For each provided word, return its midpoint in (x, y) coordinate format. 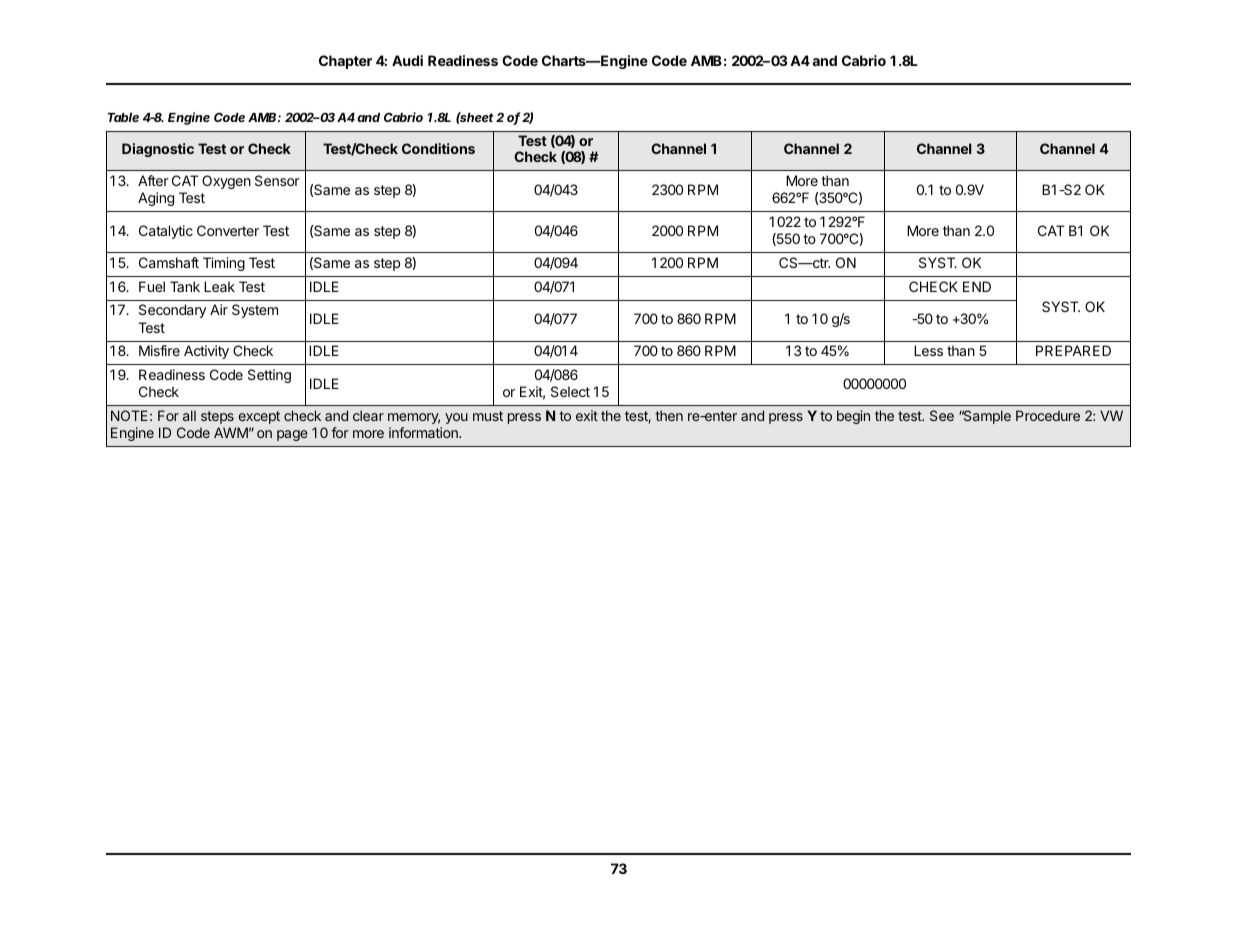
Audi (407, 60)
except (259, 417)
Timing (224, 264)
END (977, 286)
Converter (228, 230)
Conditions (438, 148)
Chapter (345, 62)
